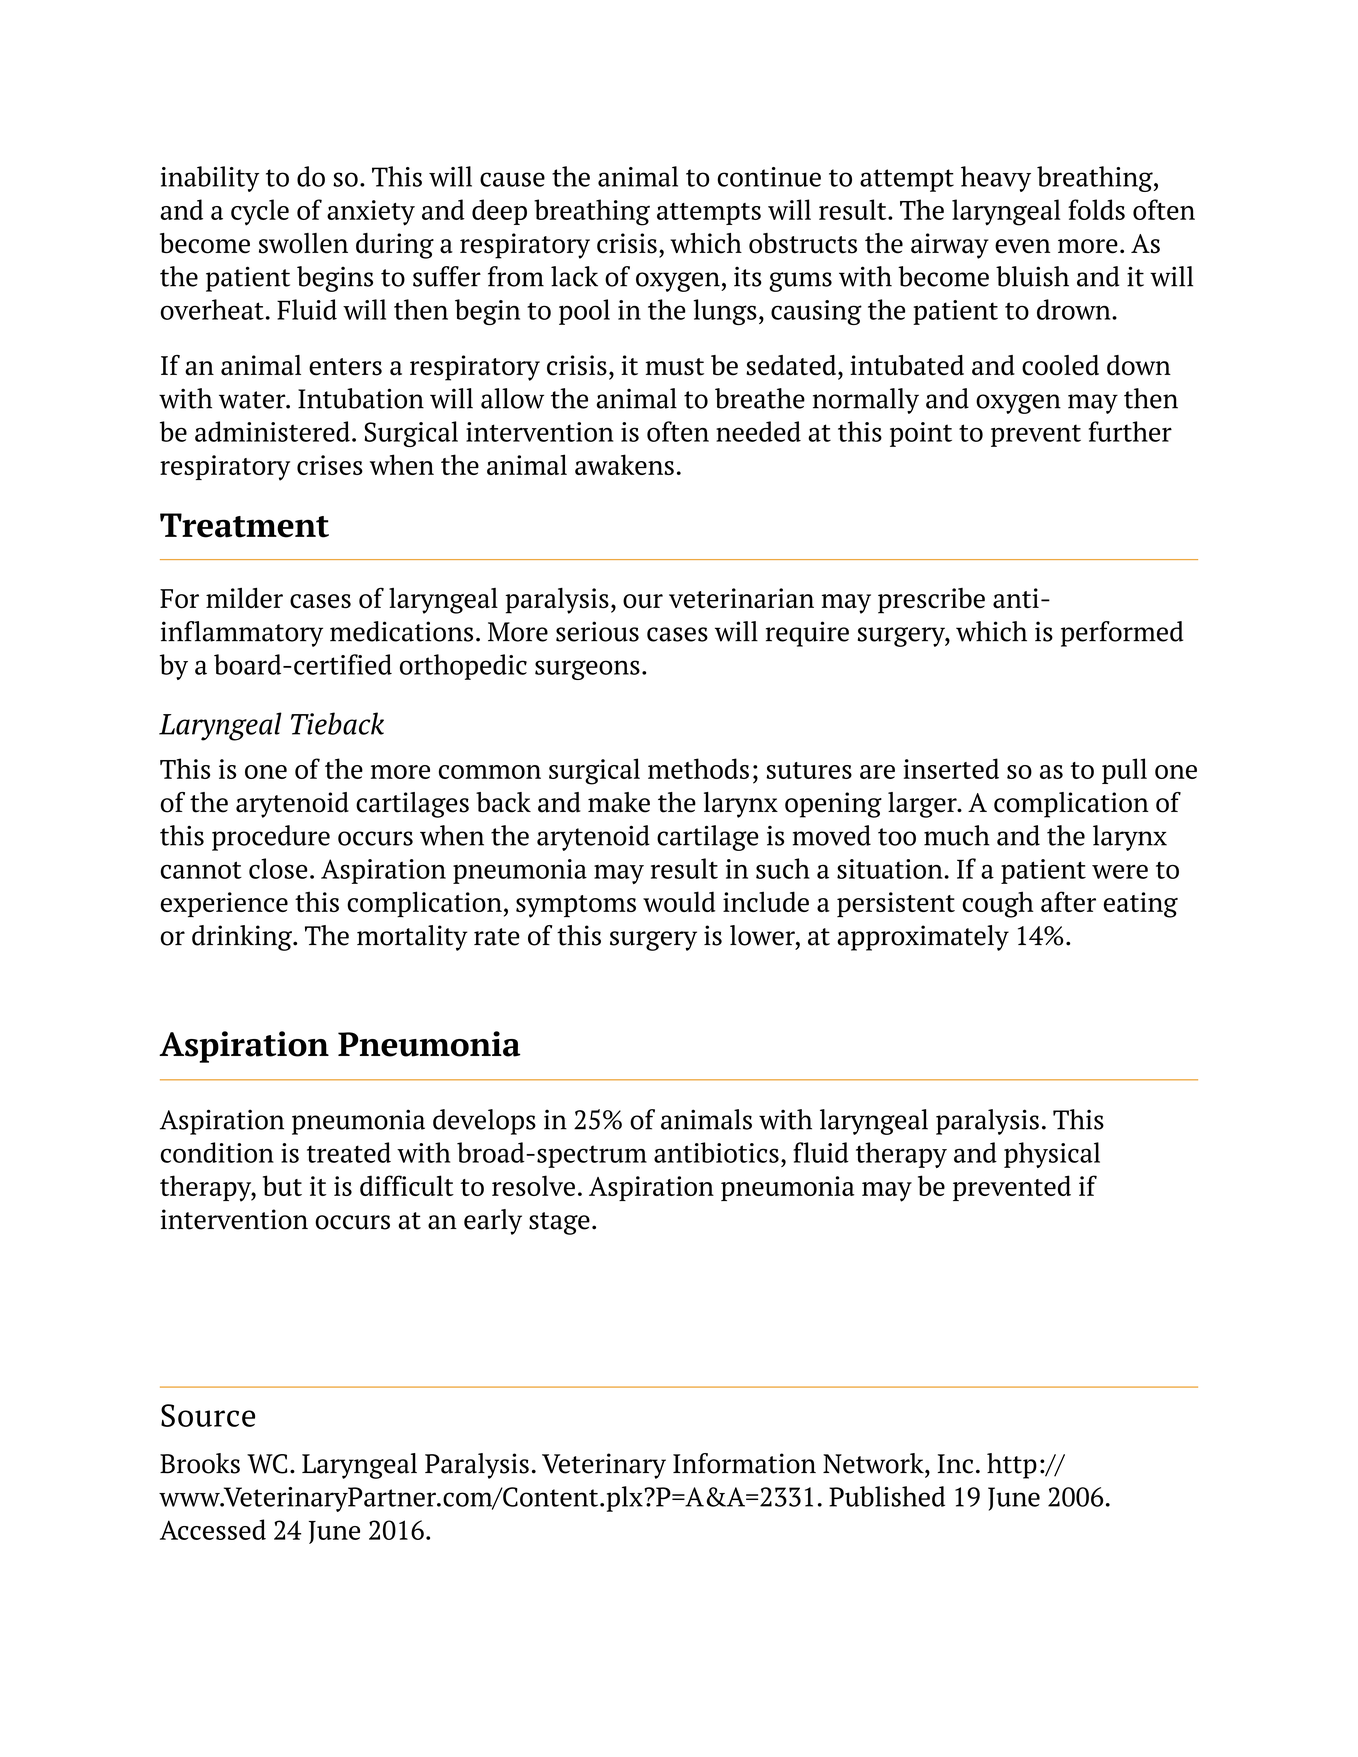  I want to click on physical, so click(1052, 1155).
